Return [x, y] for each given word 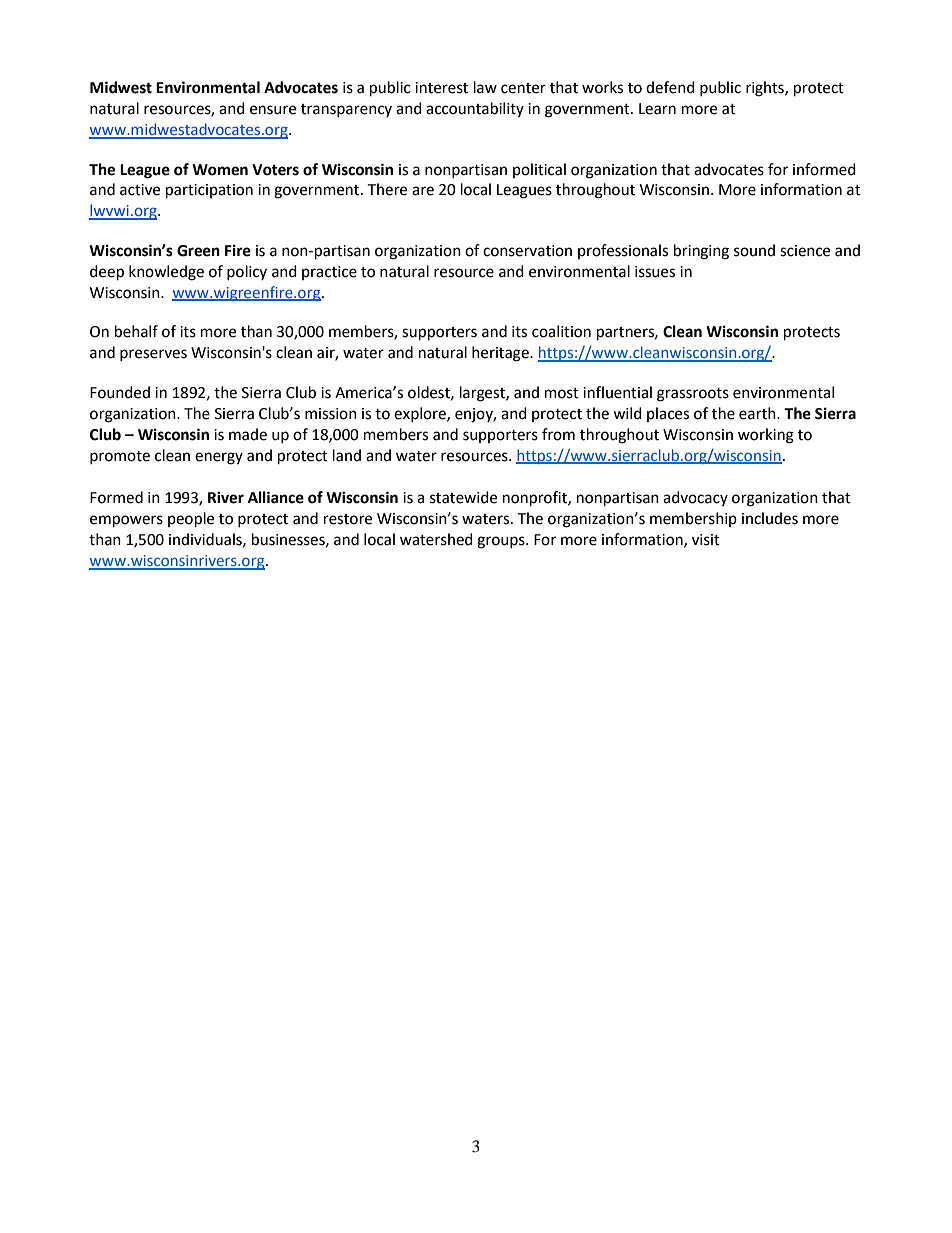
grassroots [693, 395]
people [191, 520]
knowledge [166, 273]
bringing [701, 252]
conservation [527, 251]
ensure [273, 110]
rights [766, 89]
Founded [120, 392]
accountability [475, 109]
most [562, 393]
